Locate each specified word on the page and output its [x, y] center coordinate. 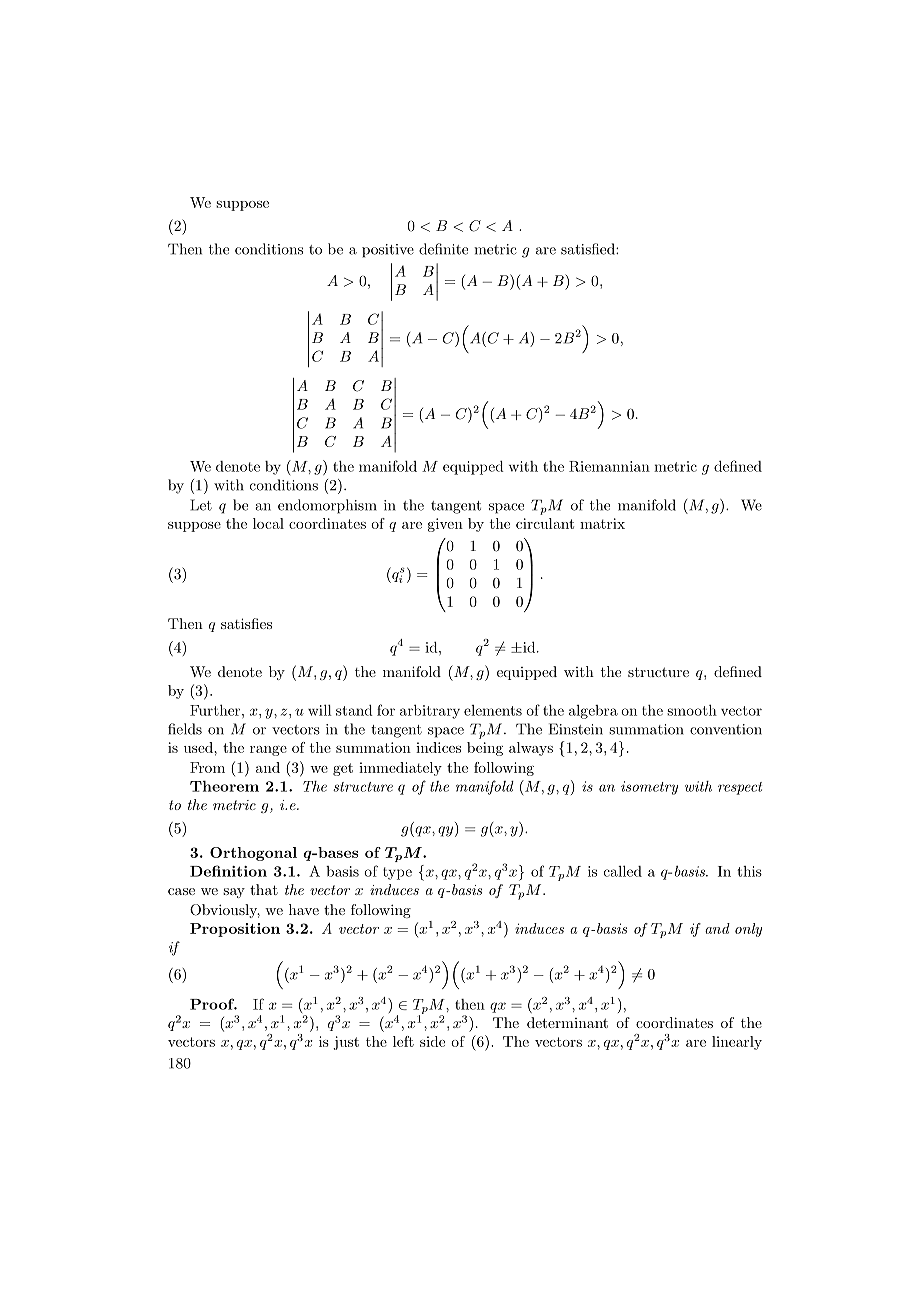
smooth [692, 710]
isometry [649, 788]
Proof [213, 1004]
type [397, 873]
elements [493, 710]
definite [443, 249]
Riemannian [609, 466]
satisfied [589, 249]
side [432, 1041]
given [445, 525]
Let [201, 505]
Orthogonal [253, 854]
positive [388, 251]
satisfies [246, 623]
